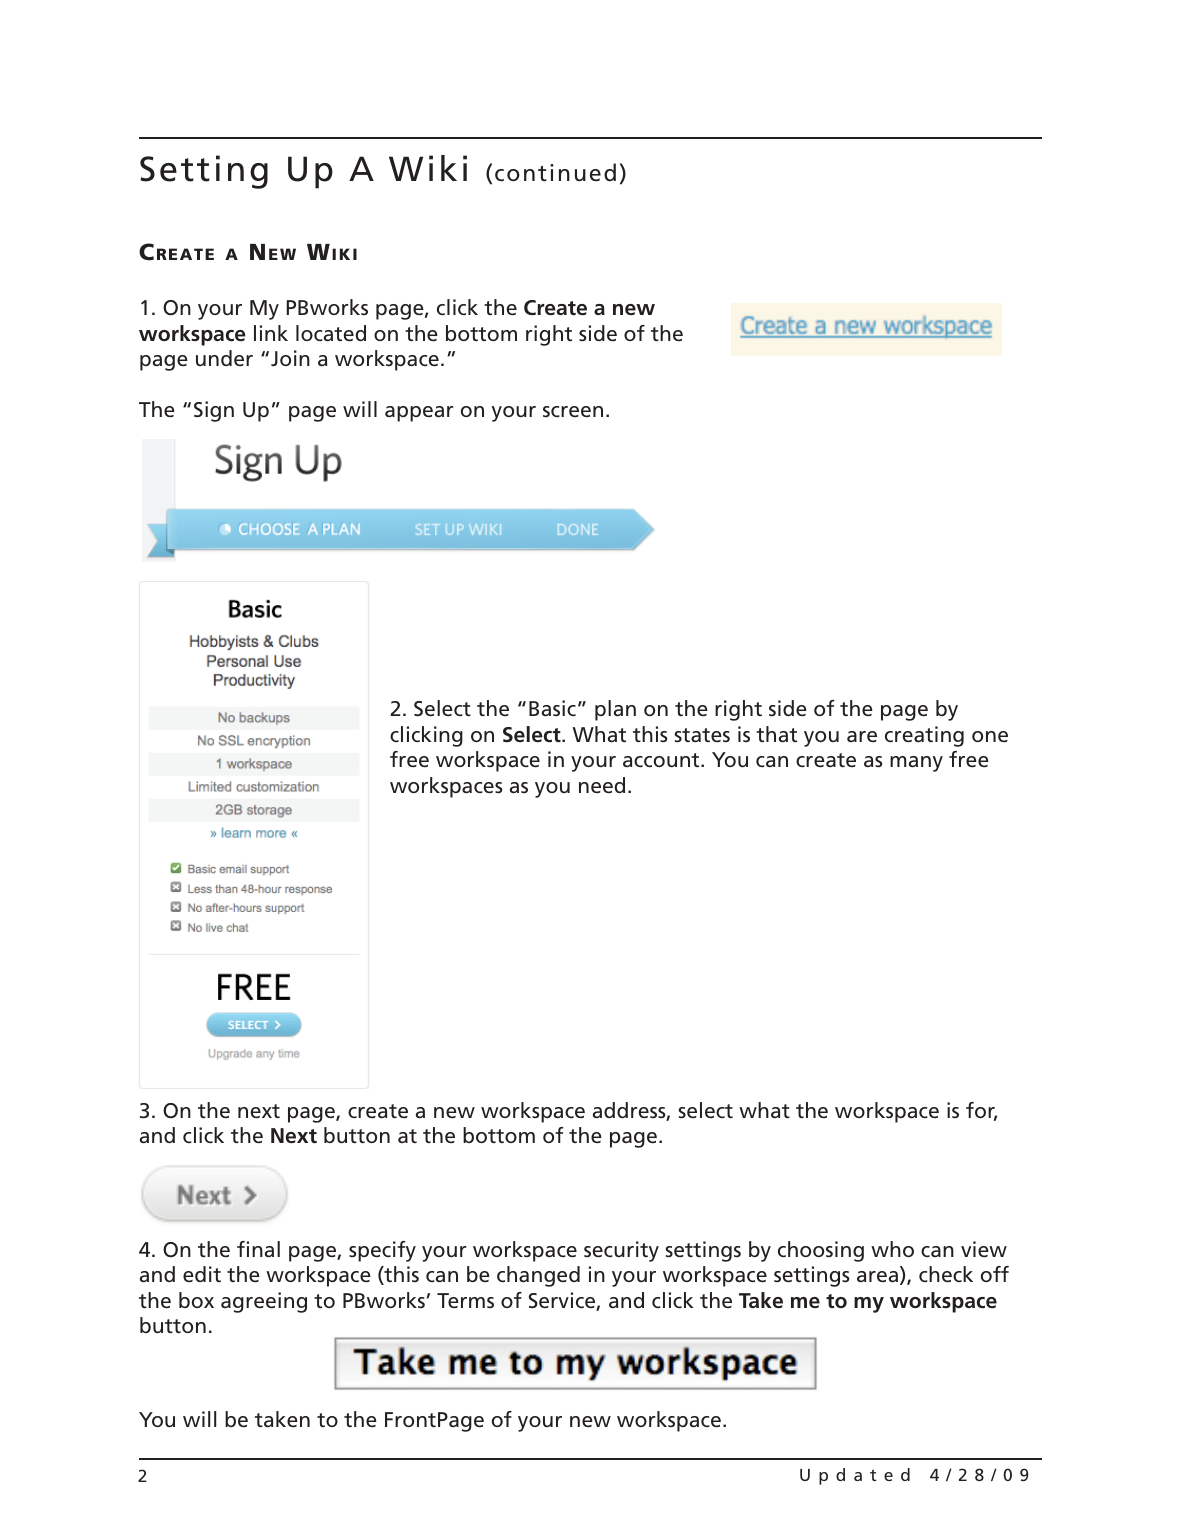  What do you see at coordinates (271, 333) in the image?
I see `link` at bounding box center [271, 333].
